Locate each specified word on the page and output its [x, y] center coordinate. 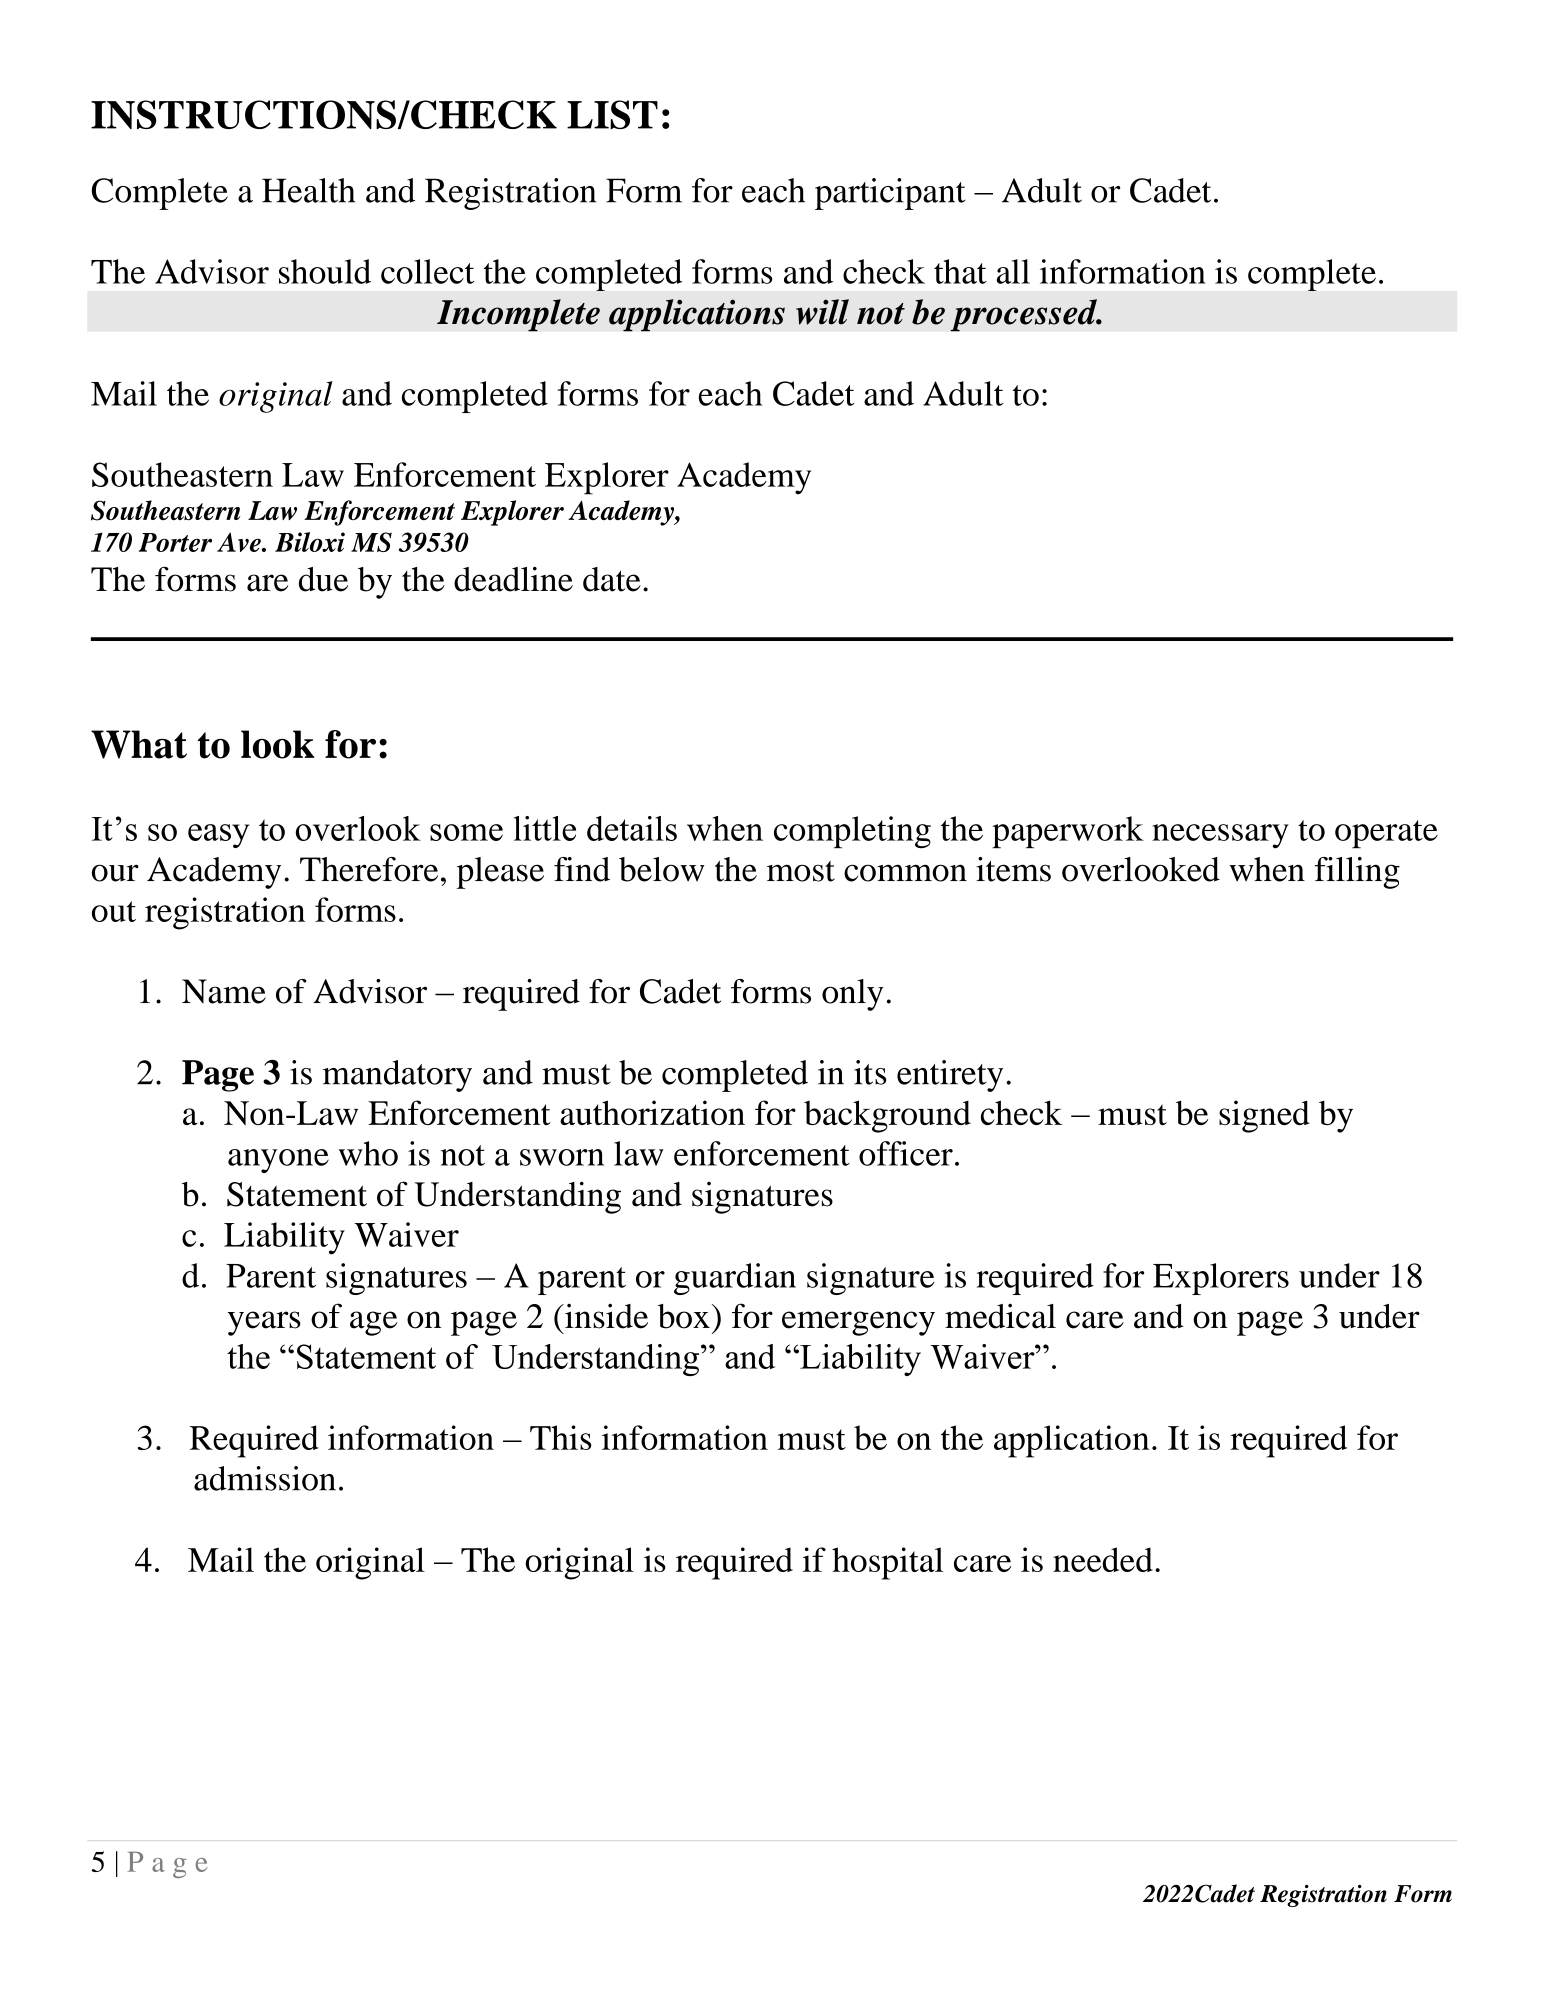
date [612, 579]
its [870, 1072]
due [323, 579]
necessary [1220, 836]
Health [308, 190]
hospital [887, 1563]
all [1013, 271]
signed [1264, 1116]
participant [890, 194]
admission [265, 1478]
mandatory [397, 1076]
